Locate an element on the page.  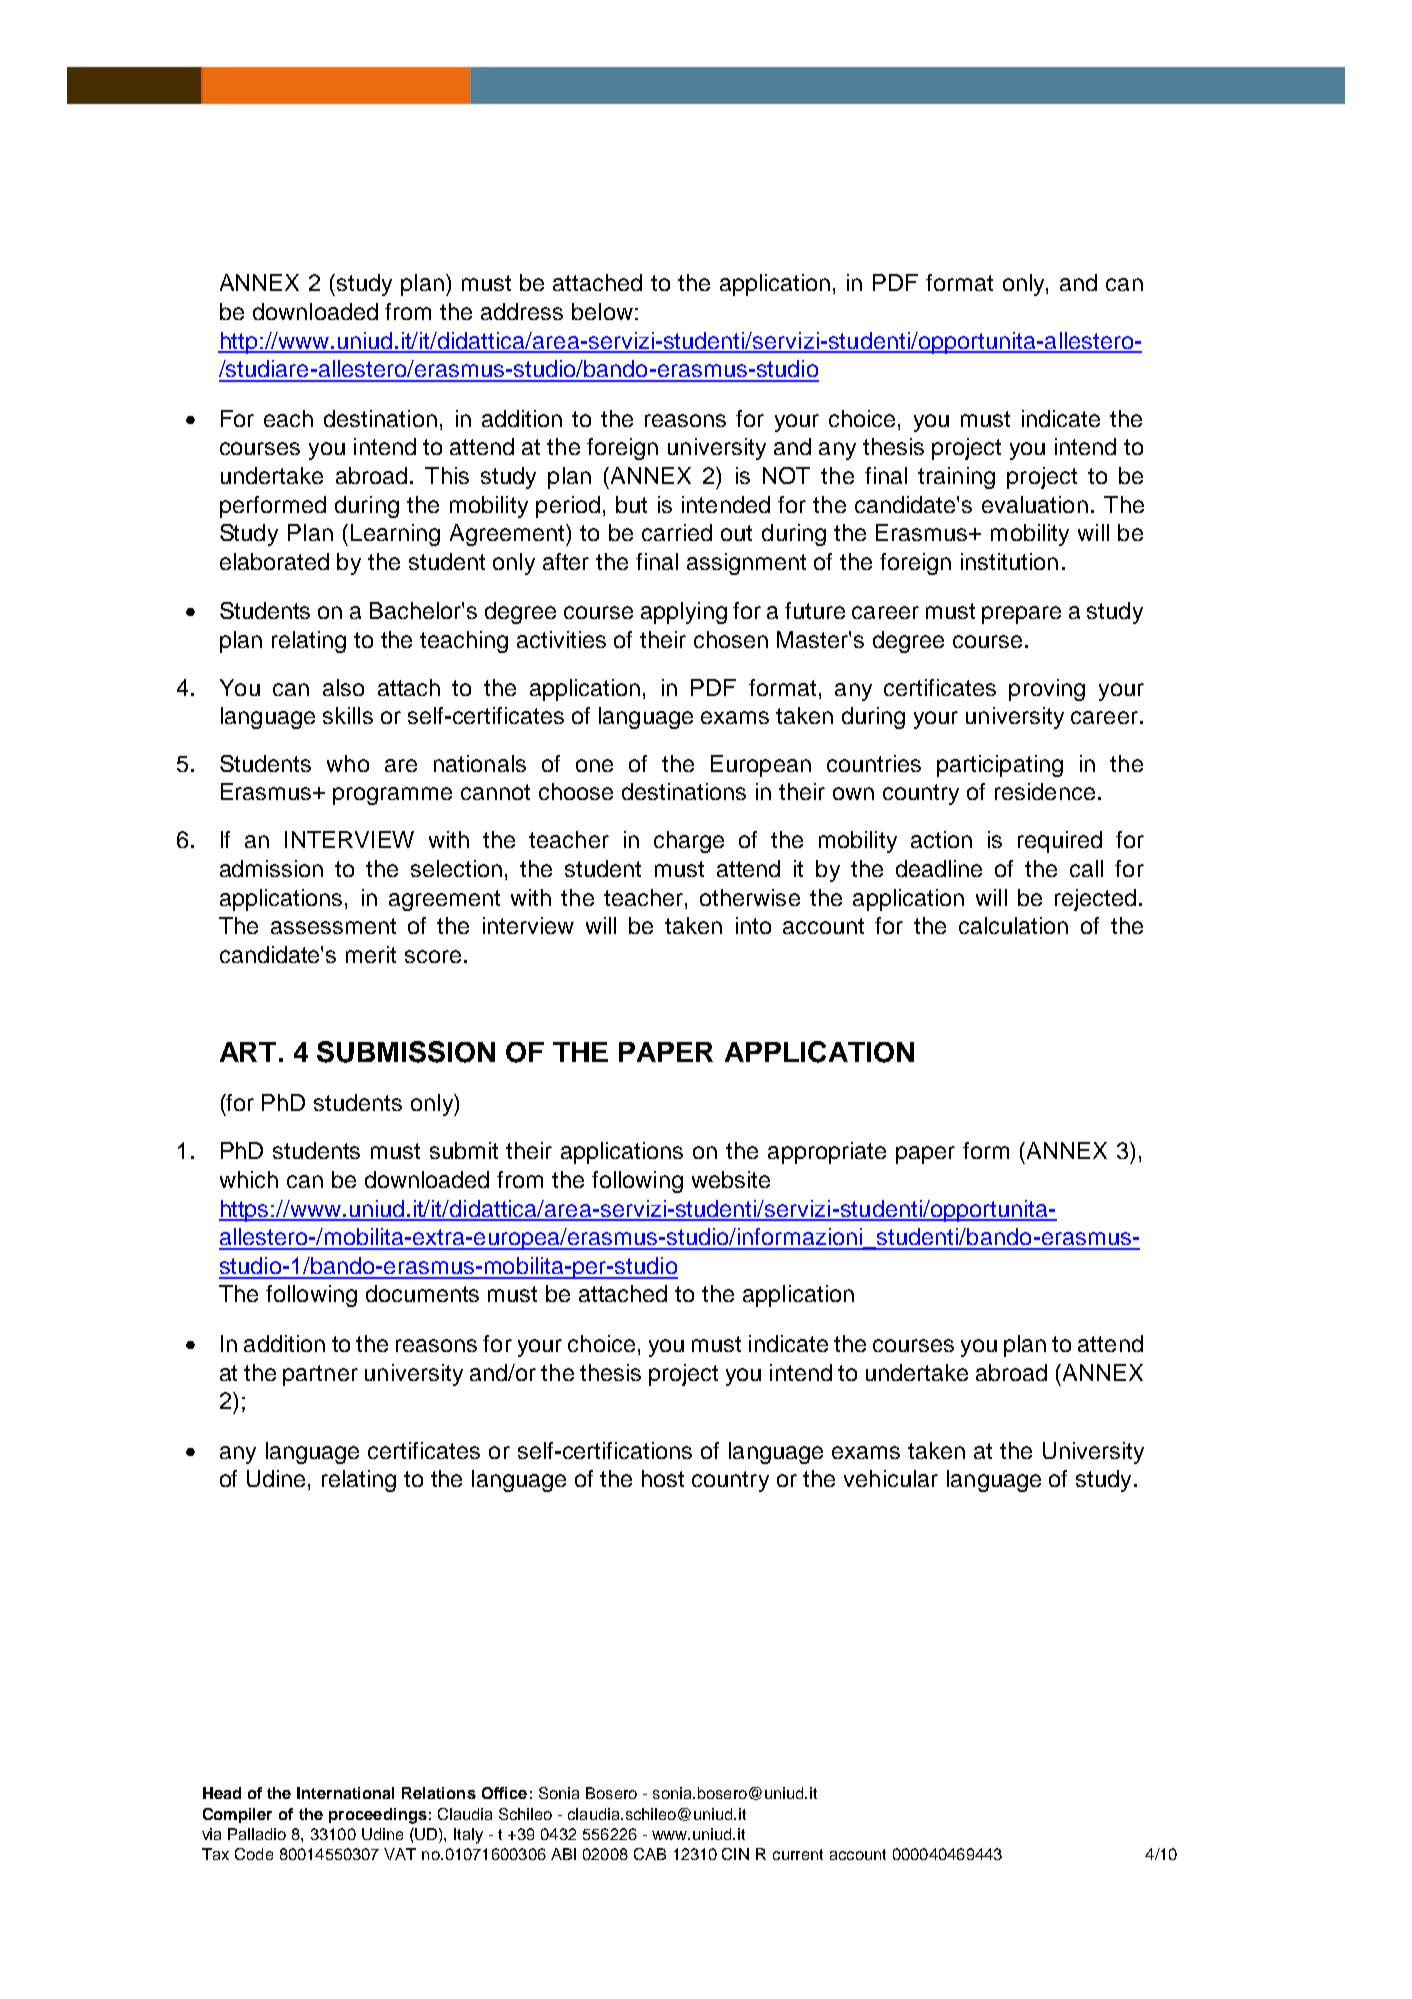
below is located at coordinates (602, 311).
